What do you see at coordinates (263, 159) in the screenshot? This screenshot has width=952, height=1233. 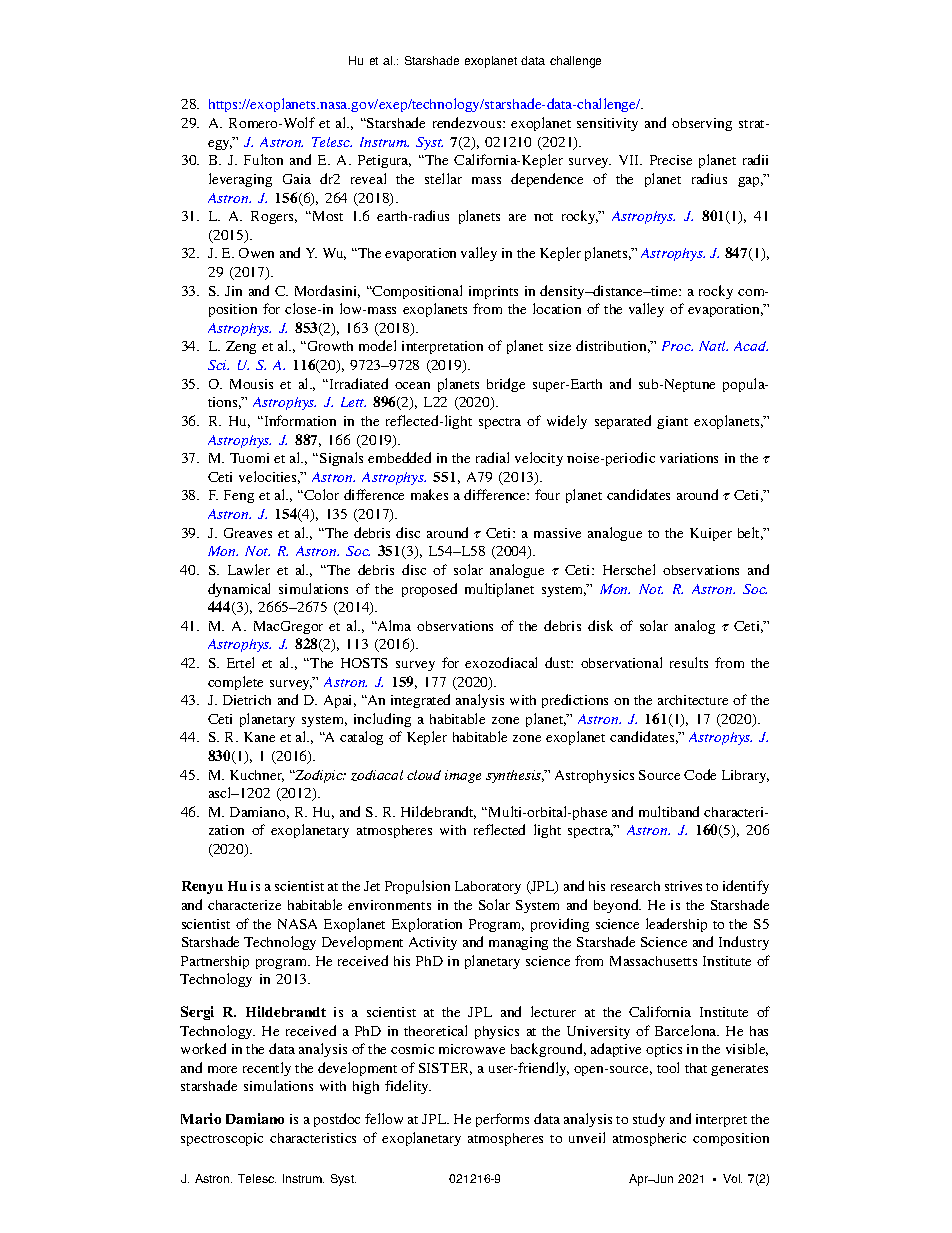 I see `Fulton` at bounding box center [263, 159].
